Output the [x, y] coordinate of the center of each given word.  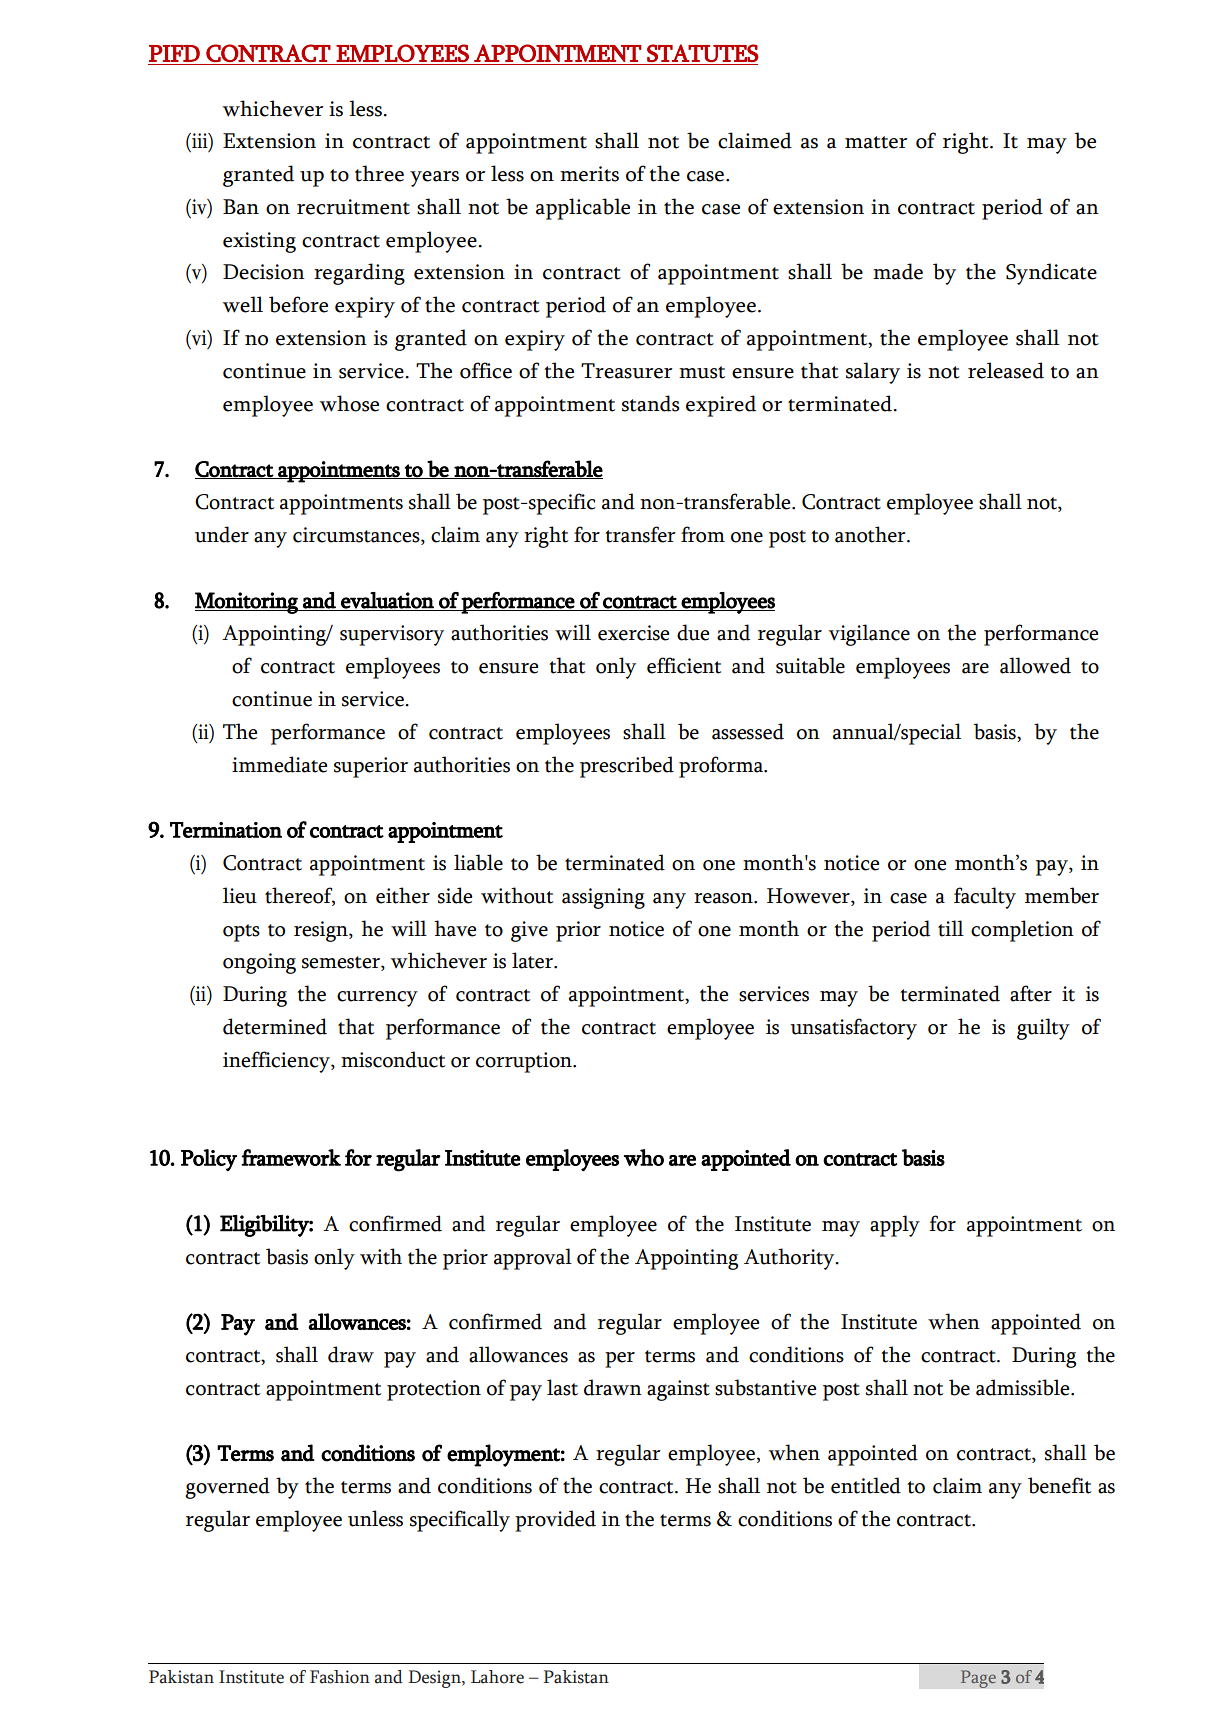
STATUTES [703, 53]
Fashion [340, 1677]
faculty [985, 898]
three [379, 173]
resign [322, 931]
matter [876, 142]
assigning [603, 898]
